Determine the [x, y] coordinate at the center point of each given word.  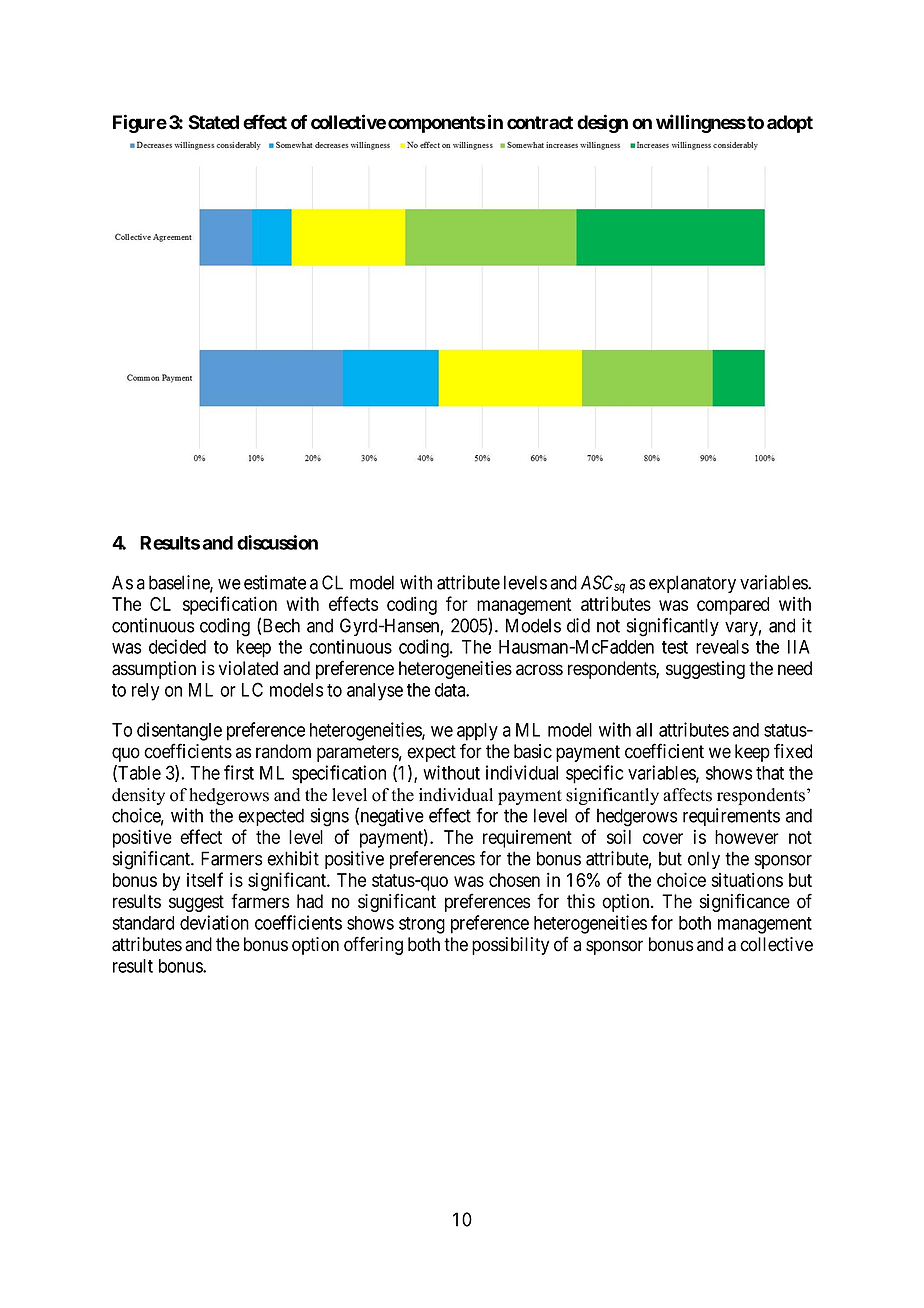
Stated [213, 122]
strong [422, 925]
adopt [790, 124]
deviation [214, 922]
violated [248, 668]
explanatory [692, 584]
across [539, 670]
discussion [277, 542]
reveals [722, 647]
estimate [275, 582]
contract [540, 123]
